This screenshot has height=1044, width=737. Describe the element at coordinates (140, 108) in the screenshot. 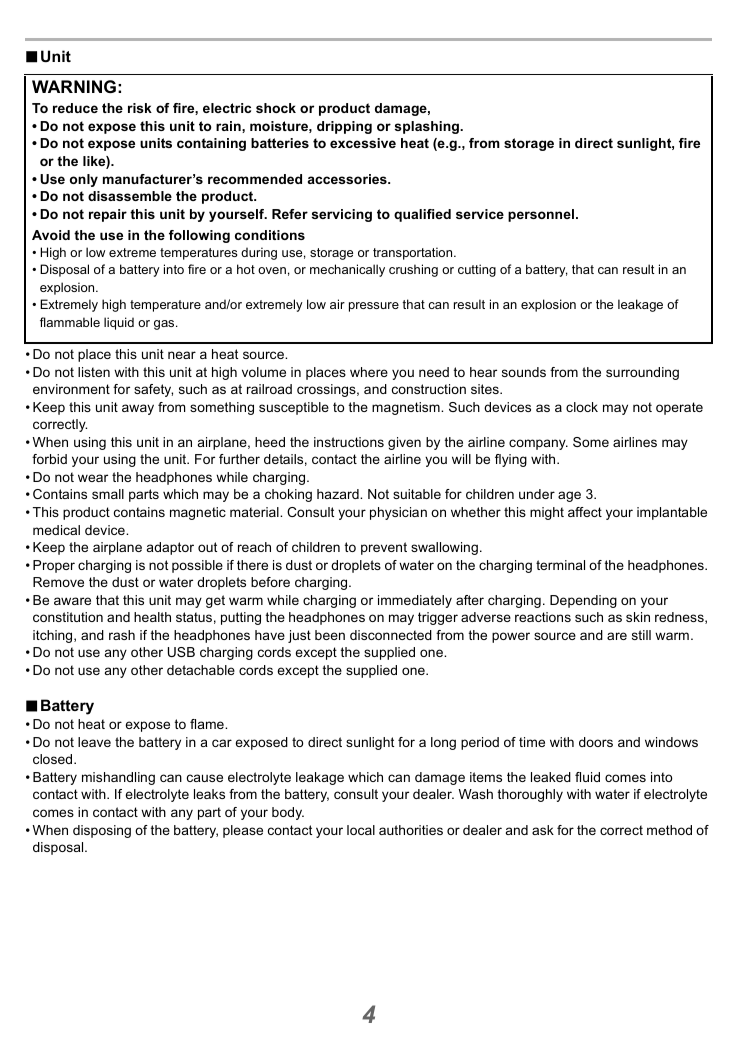

I see `risk` at that location.
